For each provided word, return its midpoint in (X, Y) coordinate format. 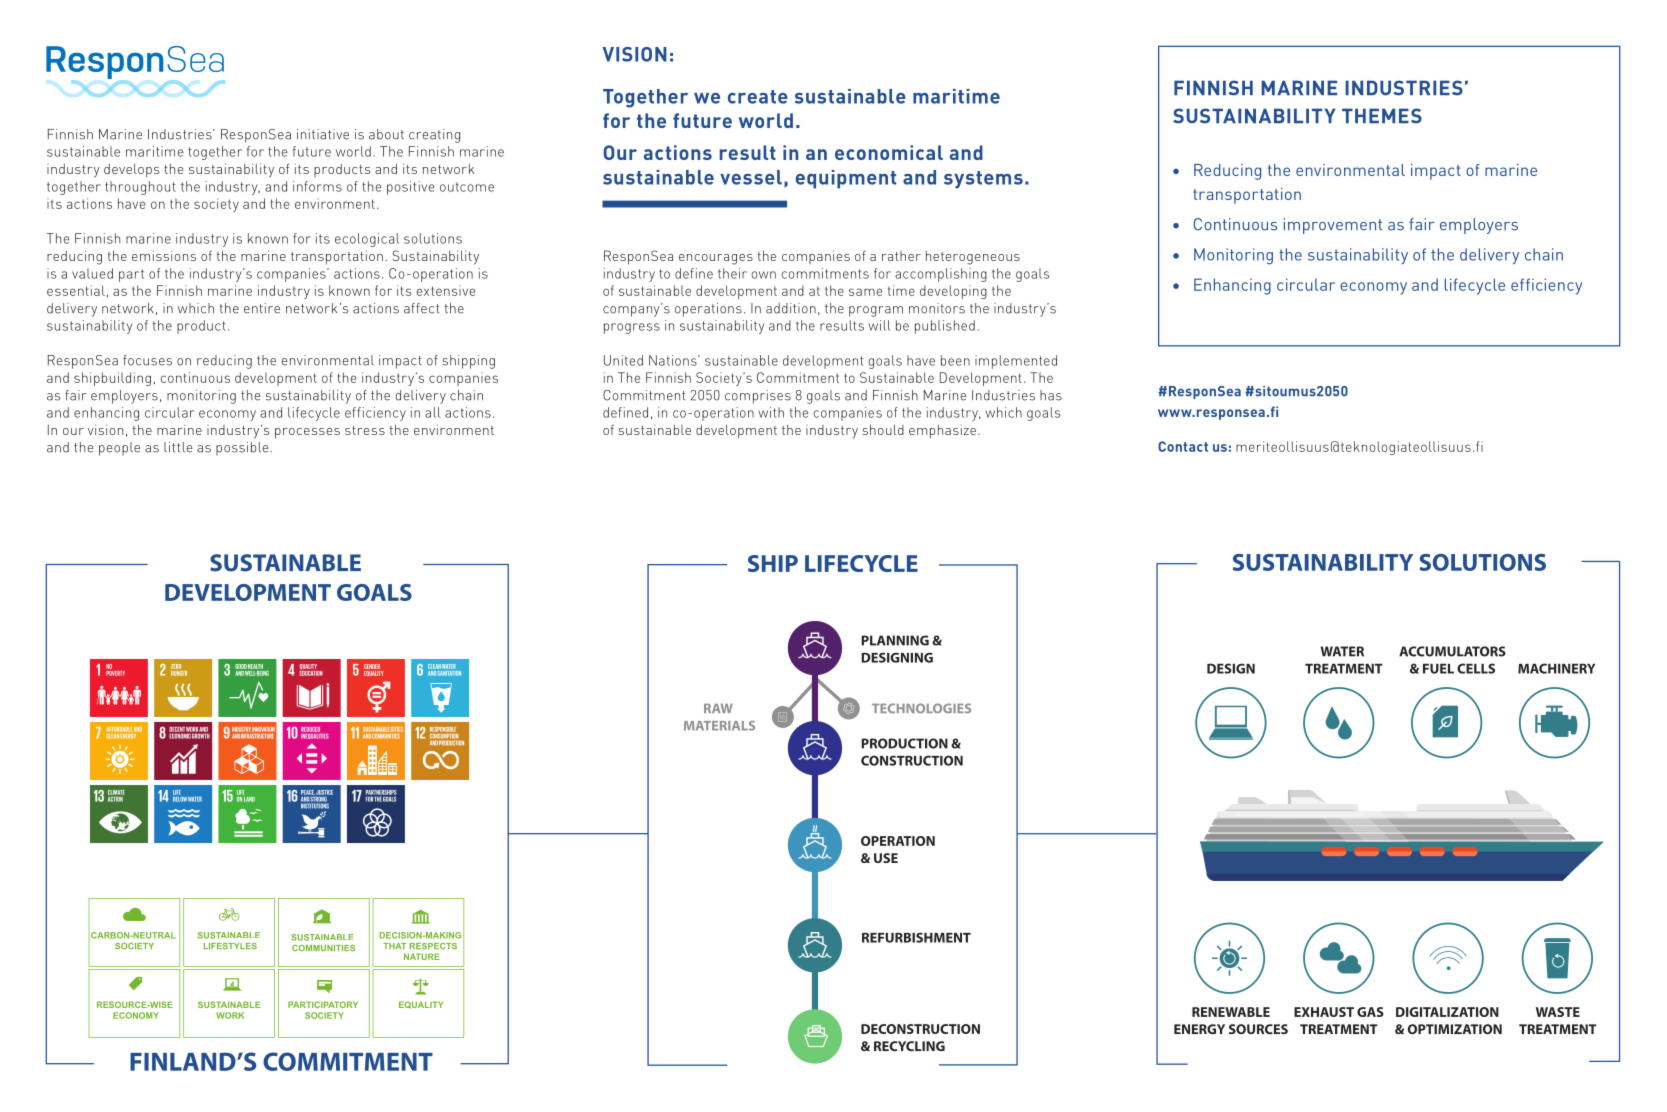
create (758, 97)
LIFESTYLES (230, 946)
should (883, 429)
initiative (323, 134)
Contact (1183, 446)
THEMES (1382, 116)
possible (243, 448)
